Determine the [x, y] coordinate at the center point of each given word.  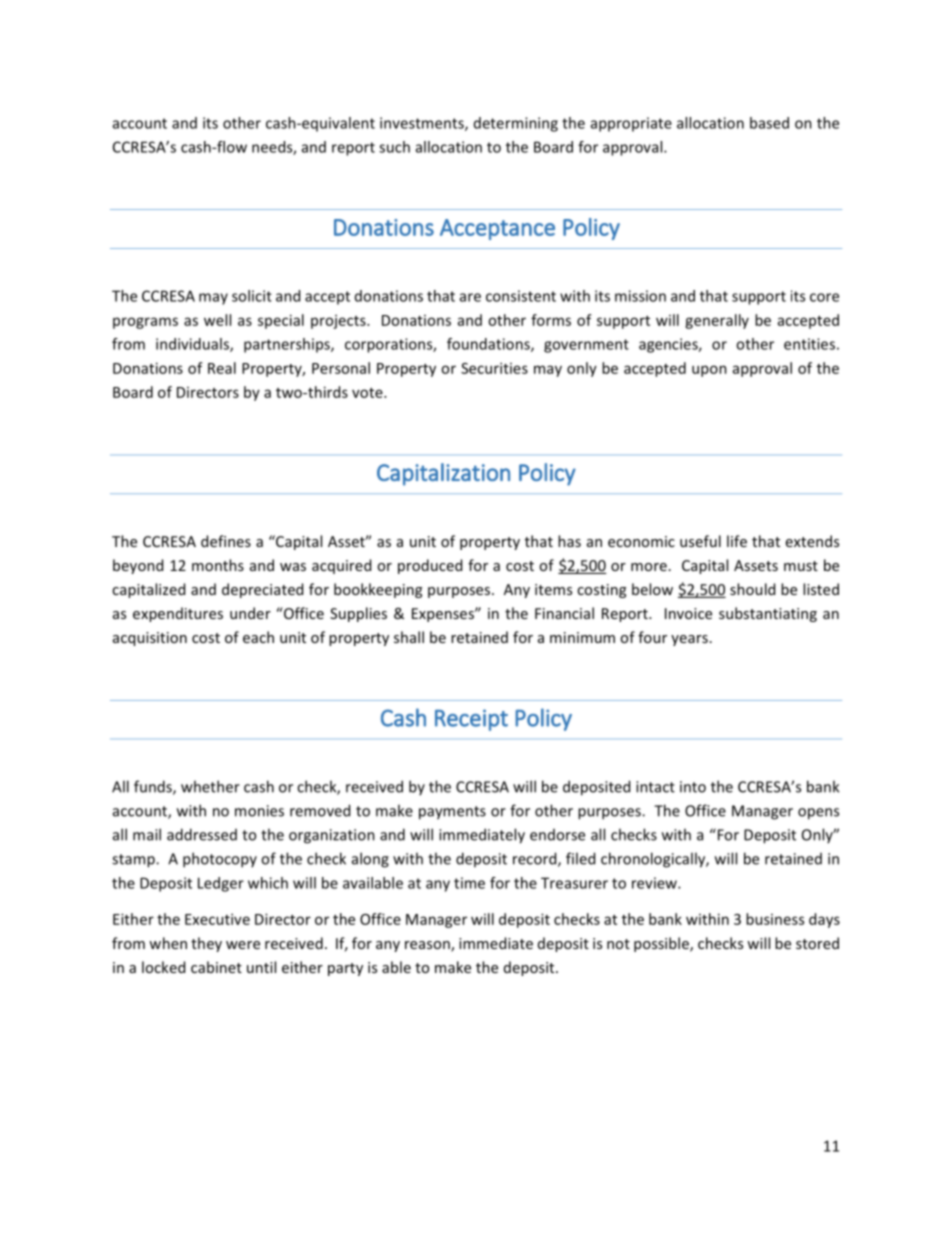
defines [226, 541]
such [394, 147]
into [693, 787]
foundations [489, 345]
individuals [193, 345]
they [206, 944]
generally [717, 321]
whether [210, 786]
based [769, 123]
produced [430, 566]
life [737, 541]
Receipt [471, 720]
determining [516, 124]
